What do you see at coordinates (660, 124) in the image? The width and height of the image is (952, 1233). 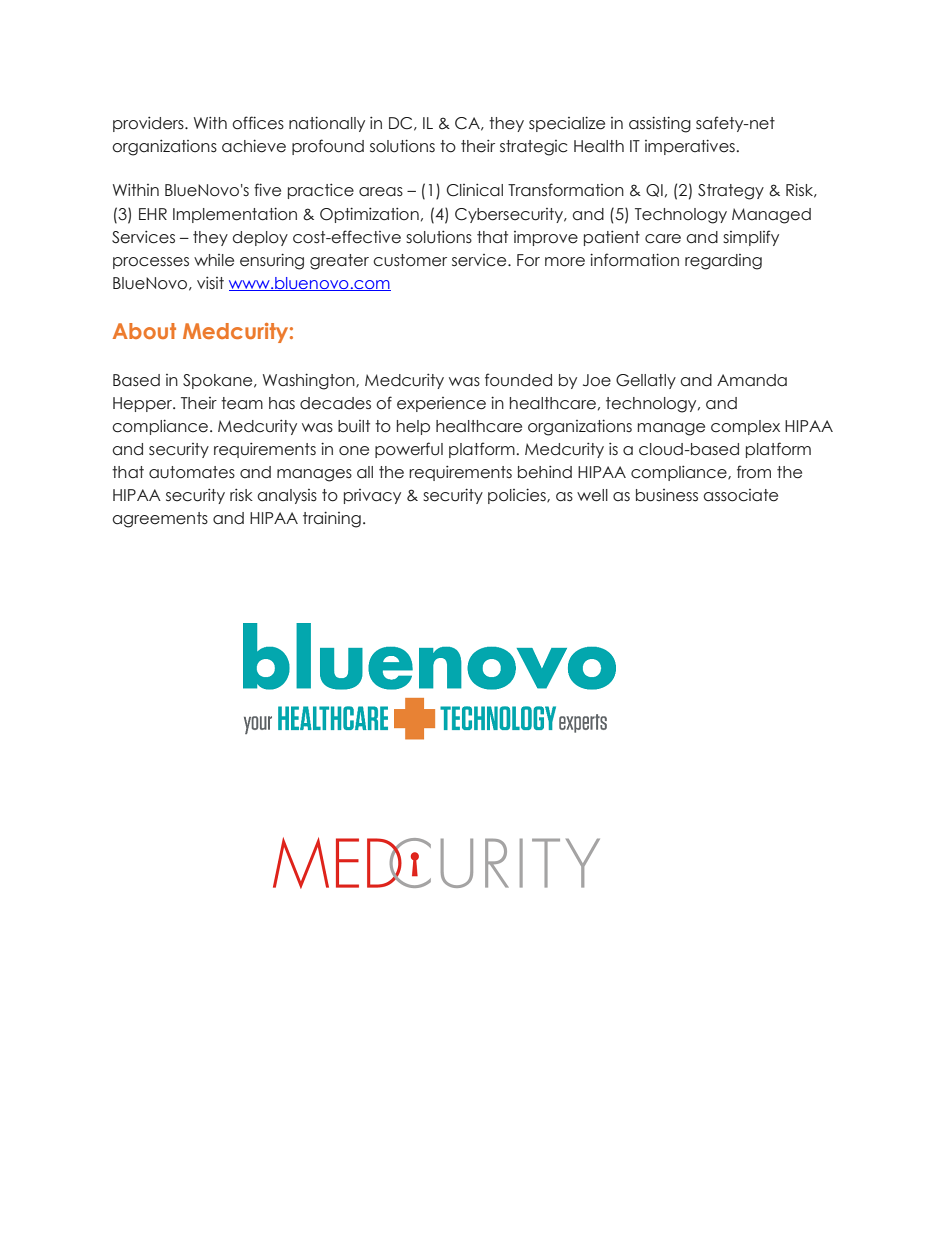 I see `assisting` at bounding box center [660, 124].
